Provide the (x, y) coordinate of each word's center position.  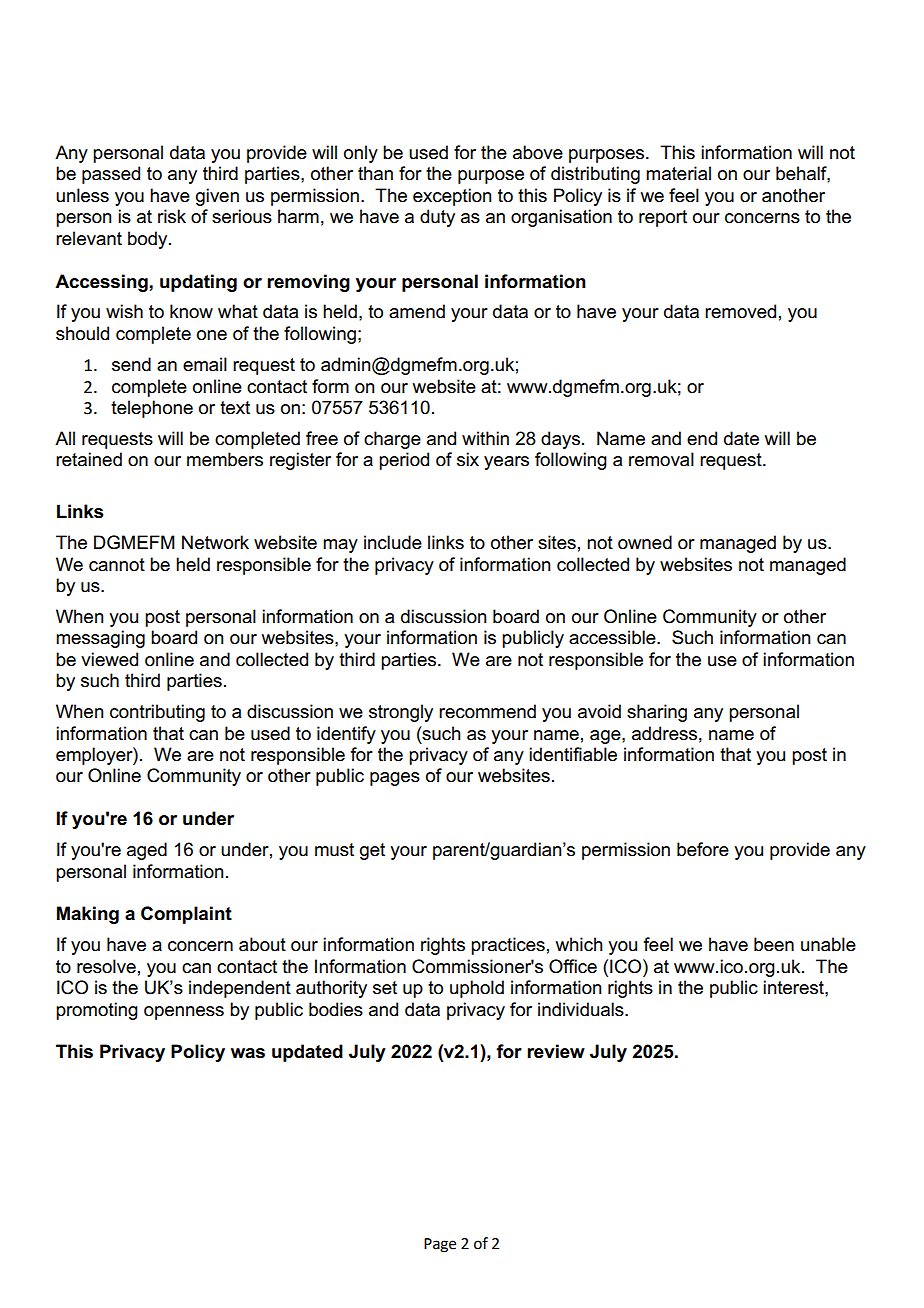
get (372, 851)
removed (740, 311)
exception (452, 197)
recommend (487, 711)
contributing (157, 713)
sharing (657, 713)
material (678, 173)
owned (645, 542)
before (703, 849)
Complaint (186, 915)
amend (417, 311)
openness (184, 1013)
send (131, 364)
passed (111, 175)
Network (215, 542)
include (393, 542)
